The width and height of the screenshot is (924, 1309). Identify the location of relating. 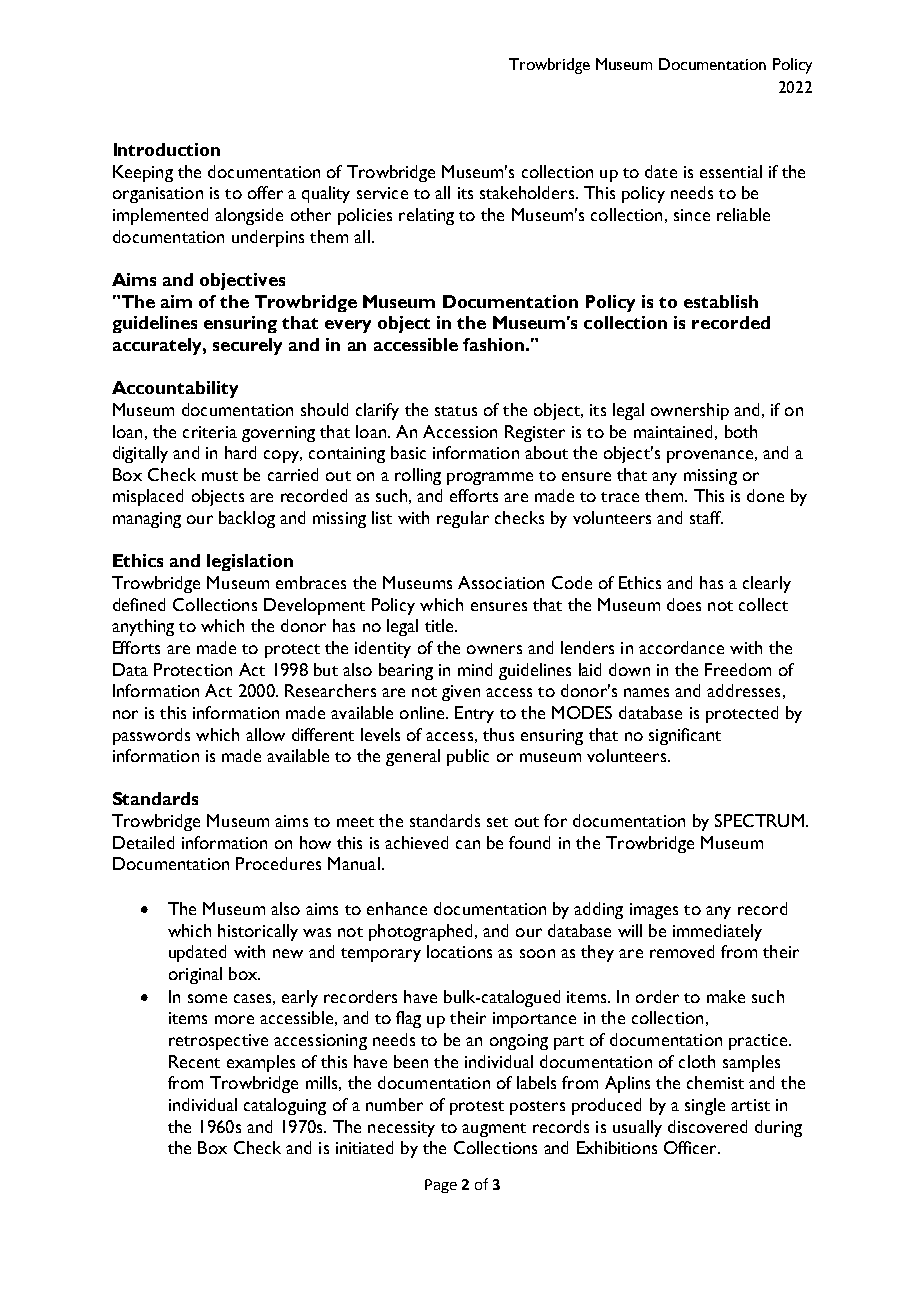
(426, 216).
